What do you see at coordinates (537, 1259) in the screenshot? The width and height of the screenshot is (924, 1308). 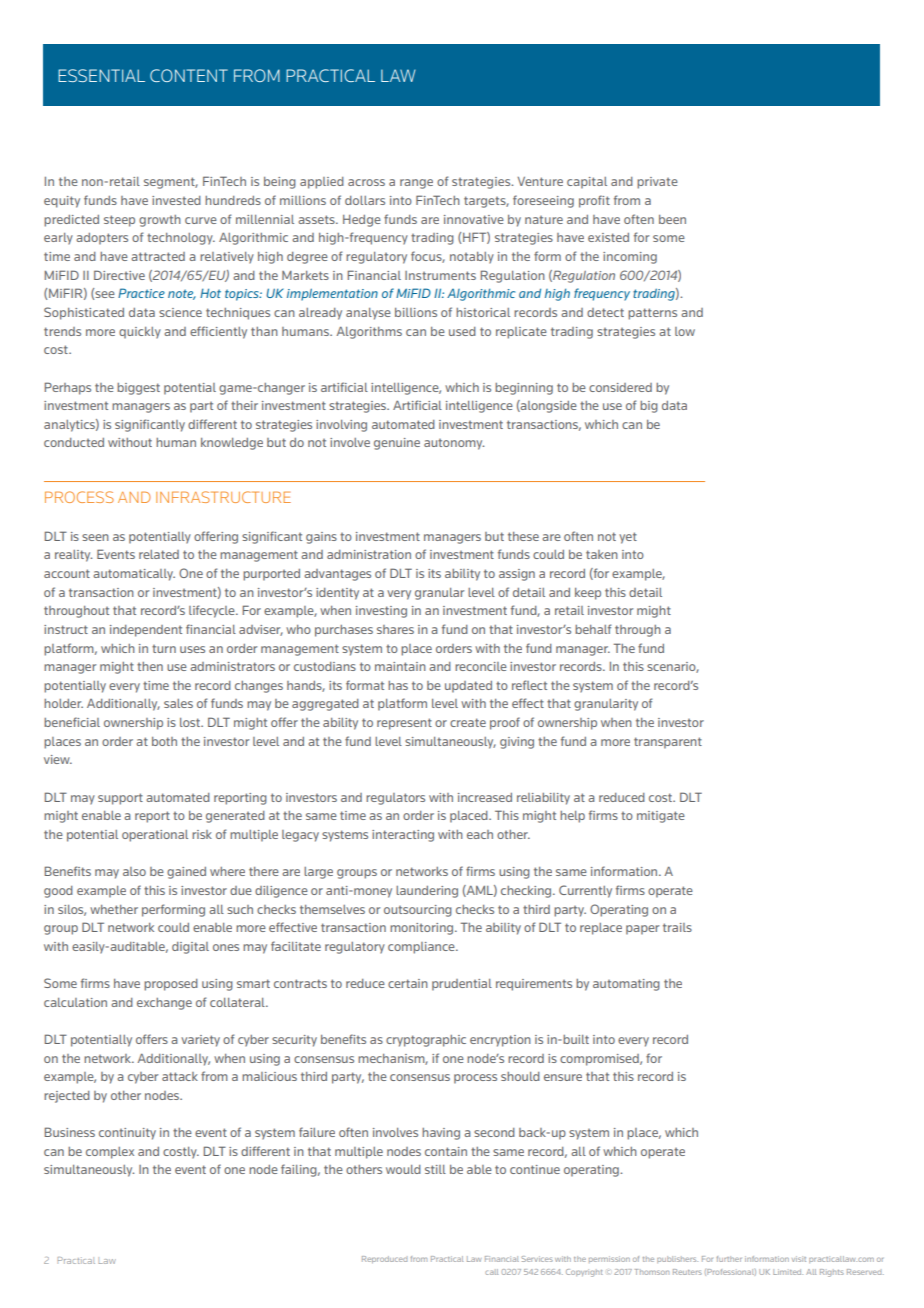 I see `Services` at bounding box center [537, 1259].
